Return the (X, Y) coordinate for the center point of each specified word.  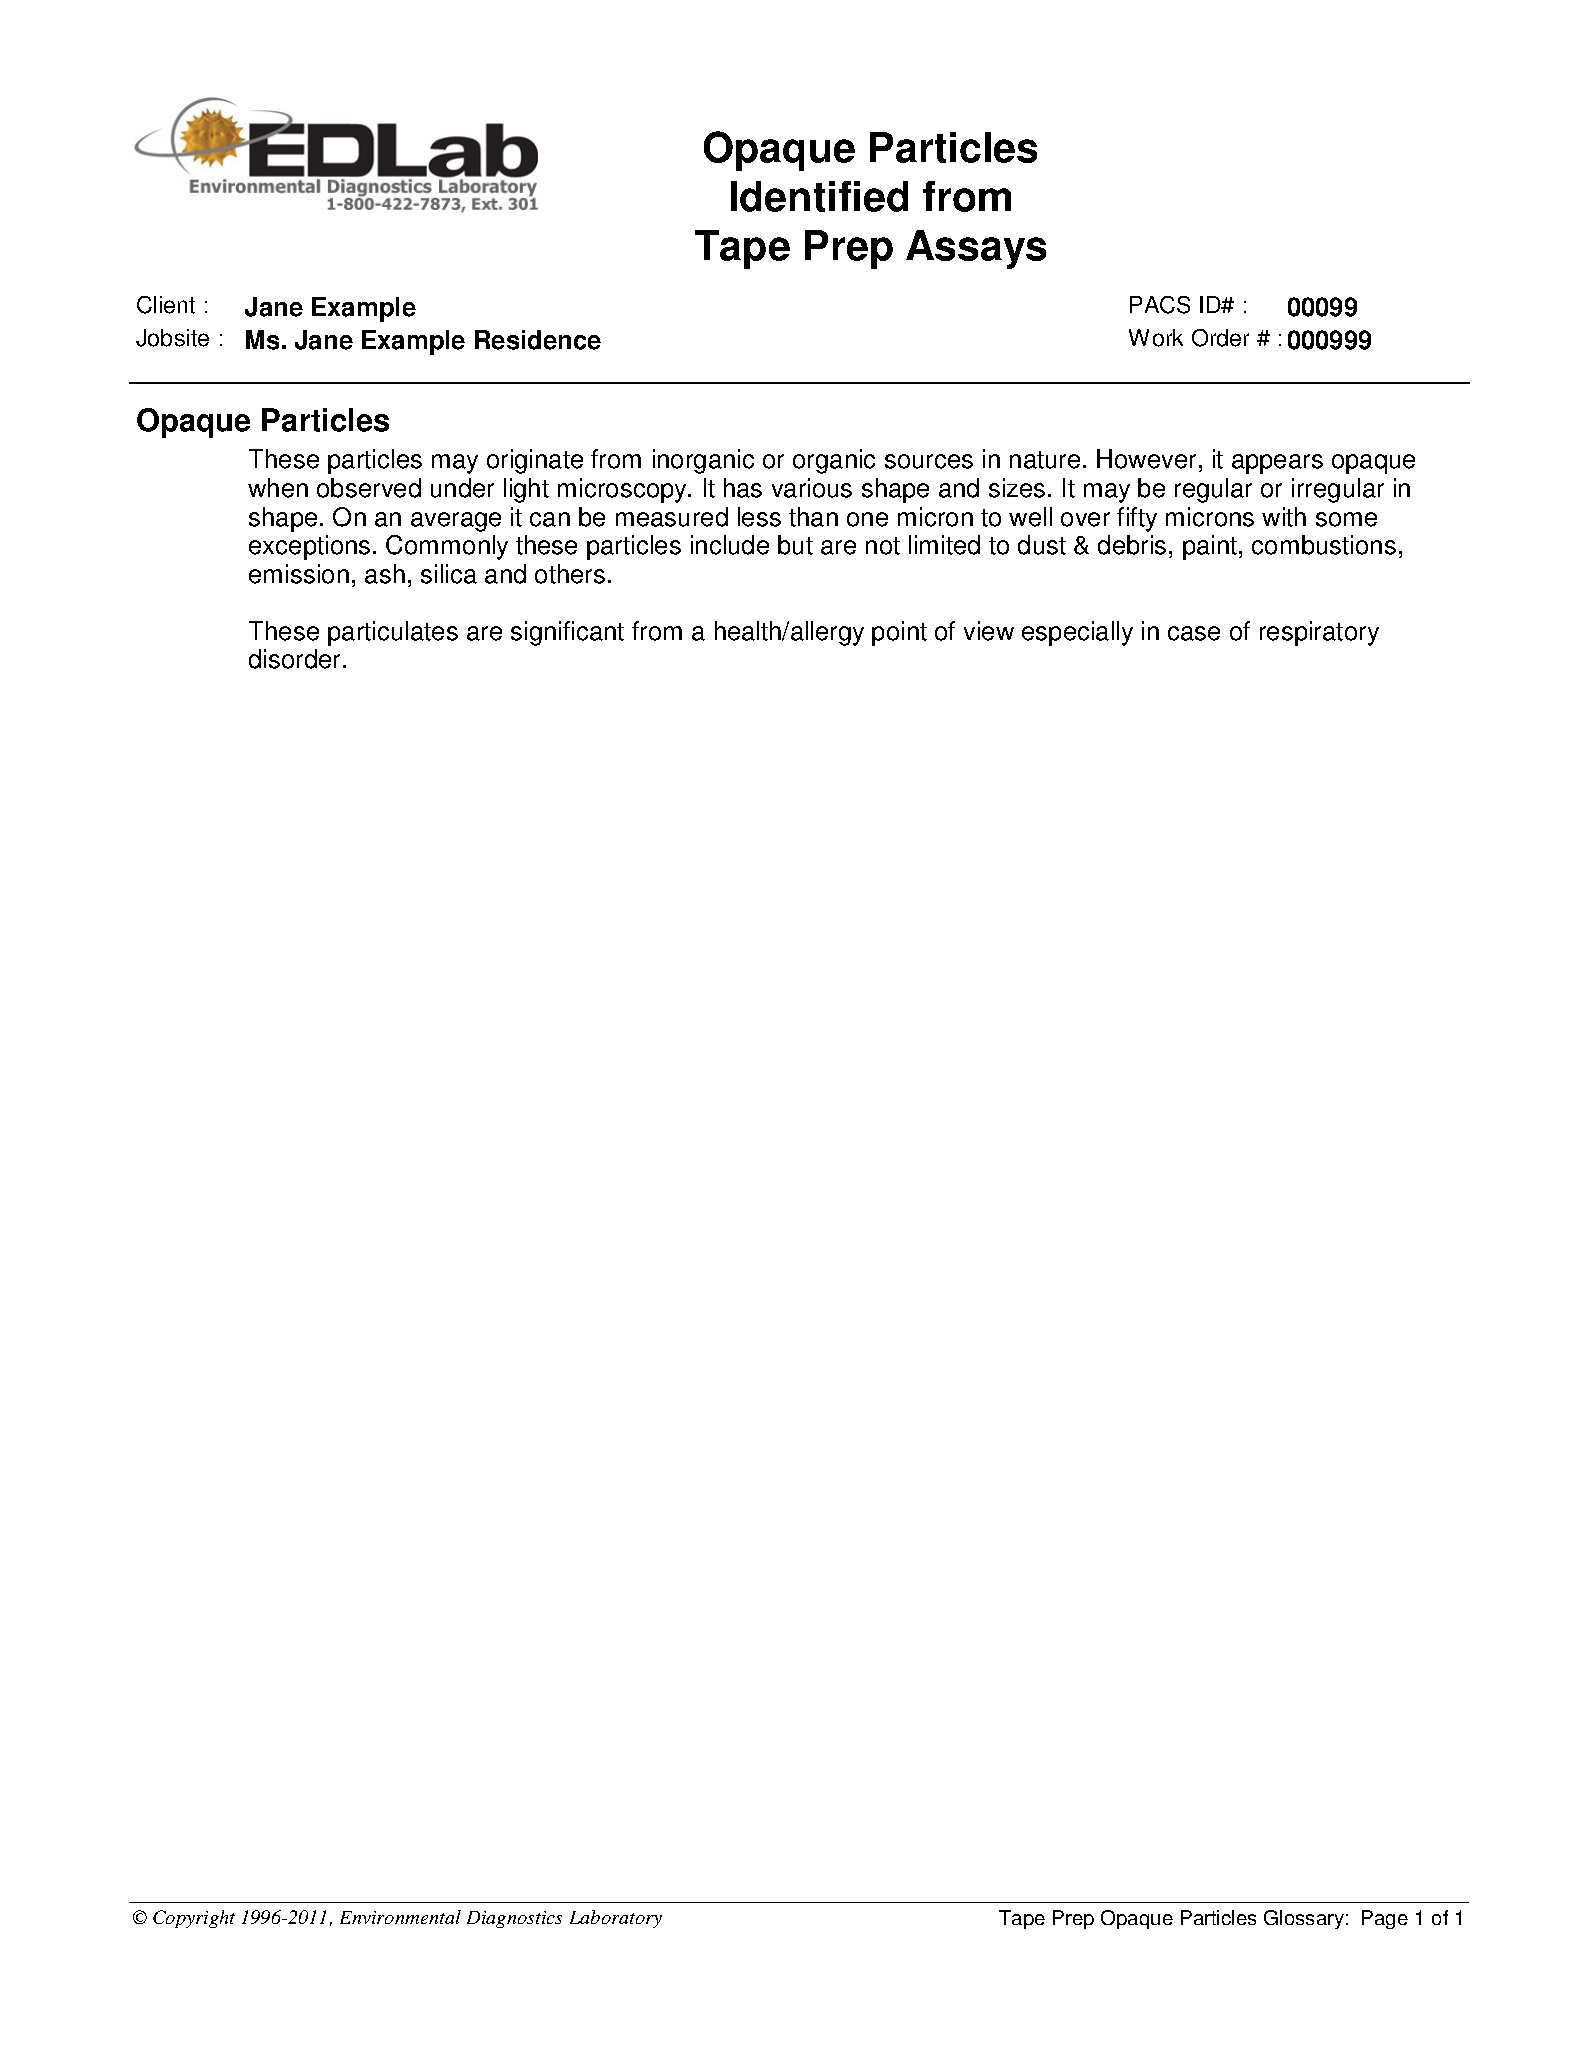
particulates (393, 633)
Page (1385, 1919)
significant (567, 633)
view (989, 631)
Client (166, 305)
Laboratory (616, 1919)
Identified (819, 196)
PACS (1160, 305)
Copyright (194, 1919)
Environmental (400, 1917)
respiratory (1319, 633)
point (899, 633)
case (1194, 633)
